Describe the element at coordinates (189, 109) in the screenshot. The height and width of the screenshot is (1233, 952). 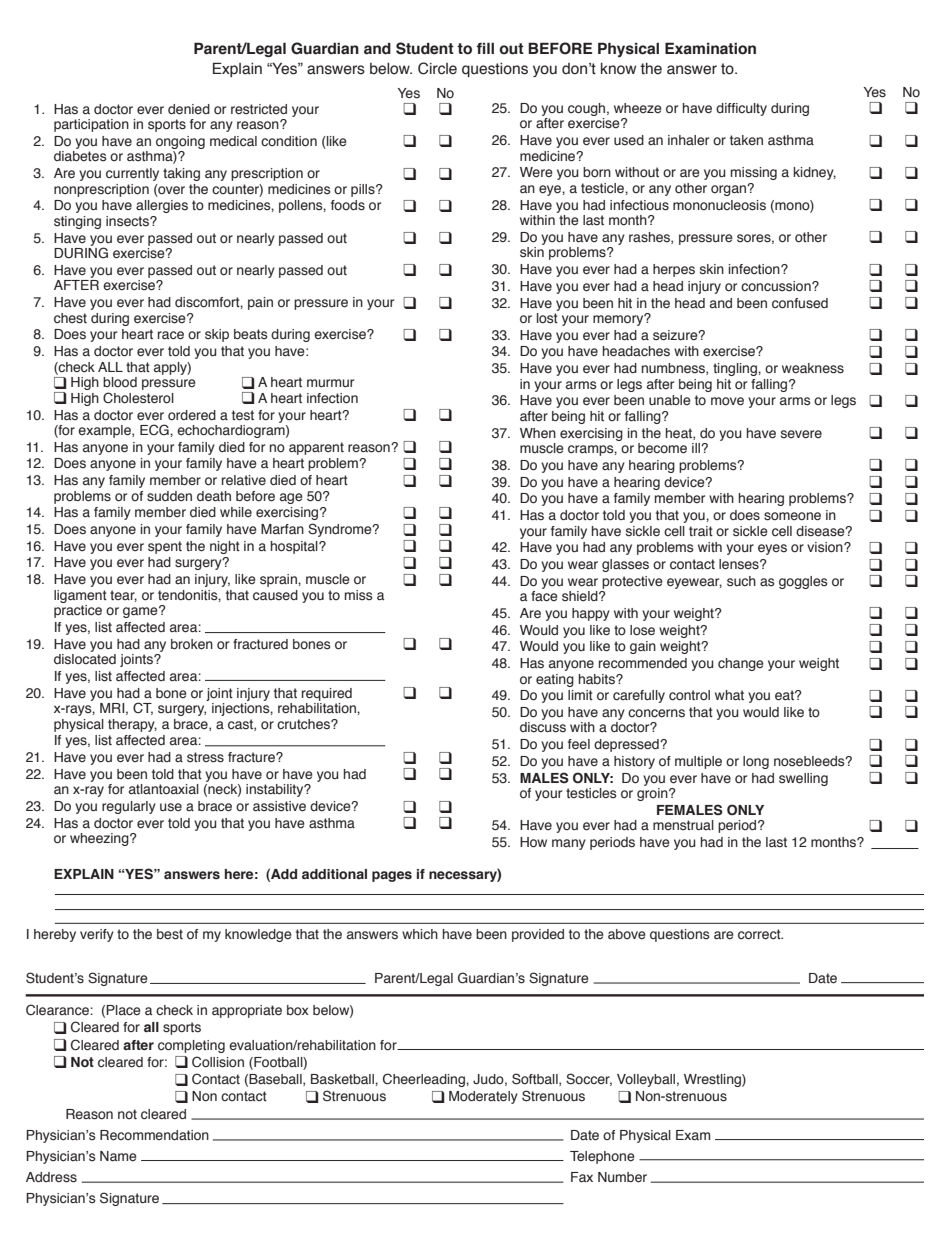
I see `denied` at that location.
